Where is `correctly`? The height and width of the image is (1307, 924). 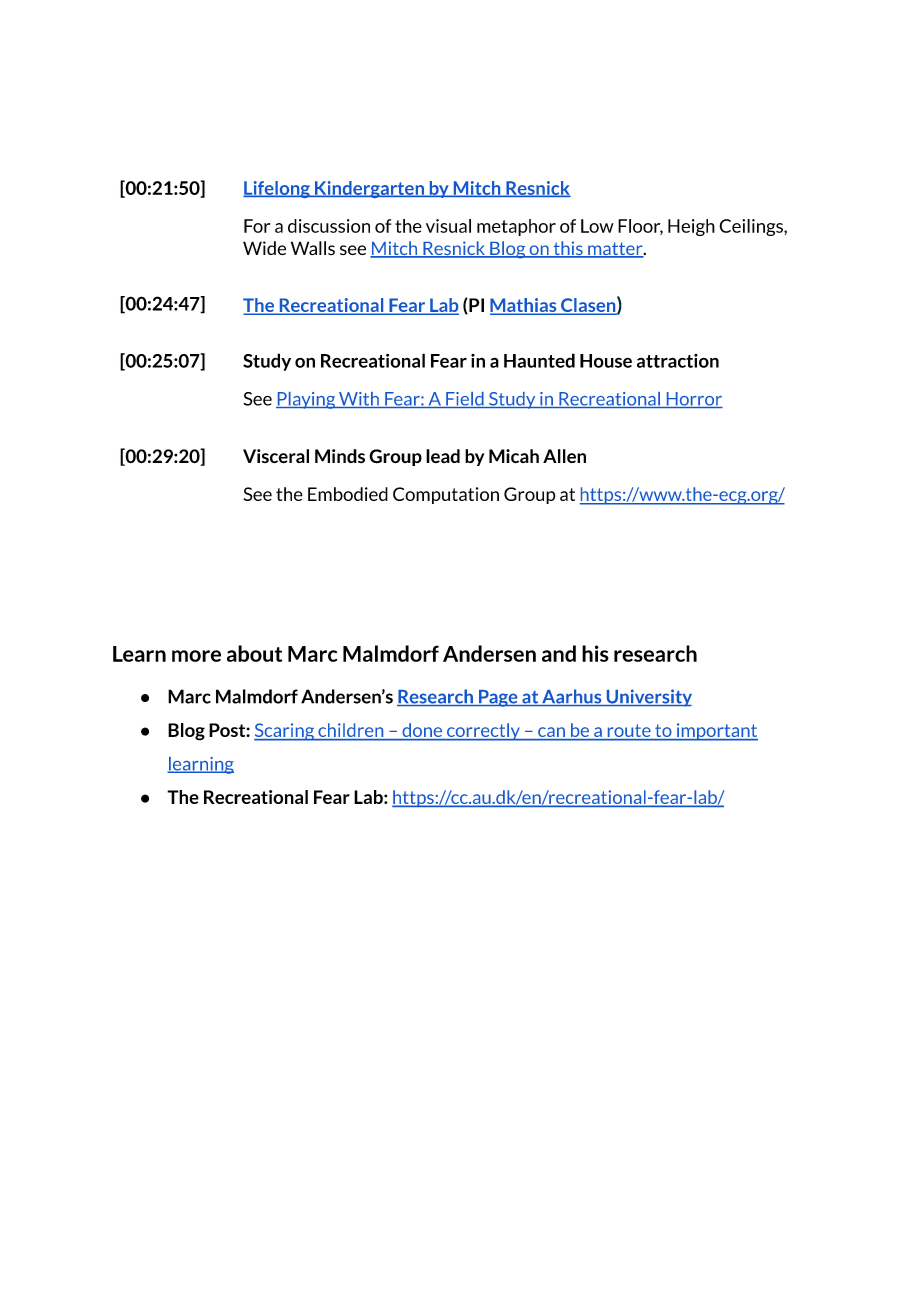
correctly is located at coordinates (483, 732).
